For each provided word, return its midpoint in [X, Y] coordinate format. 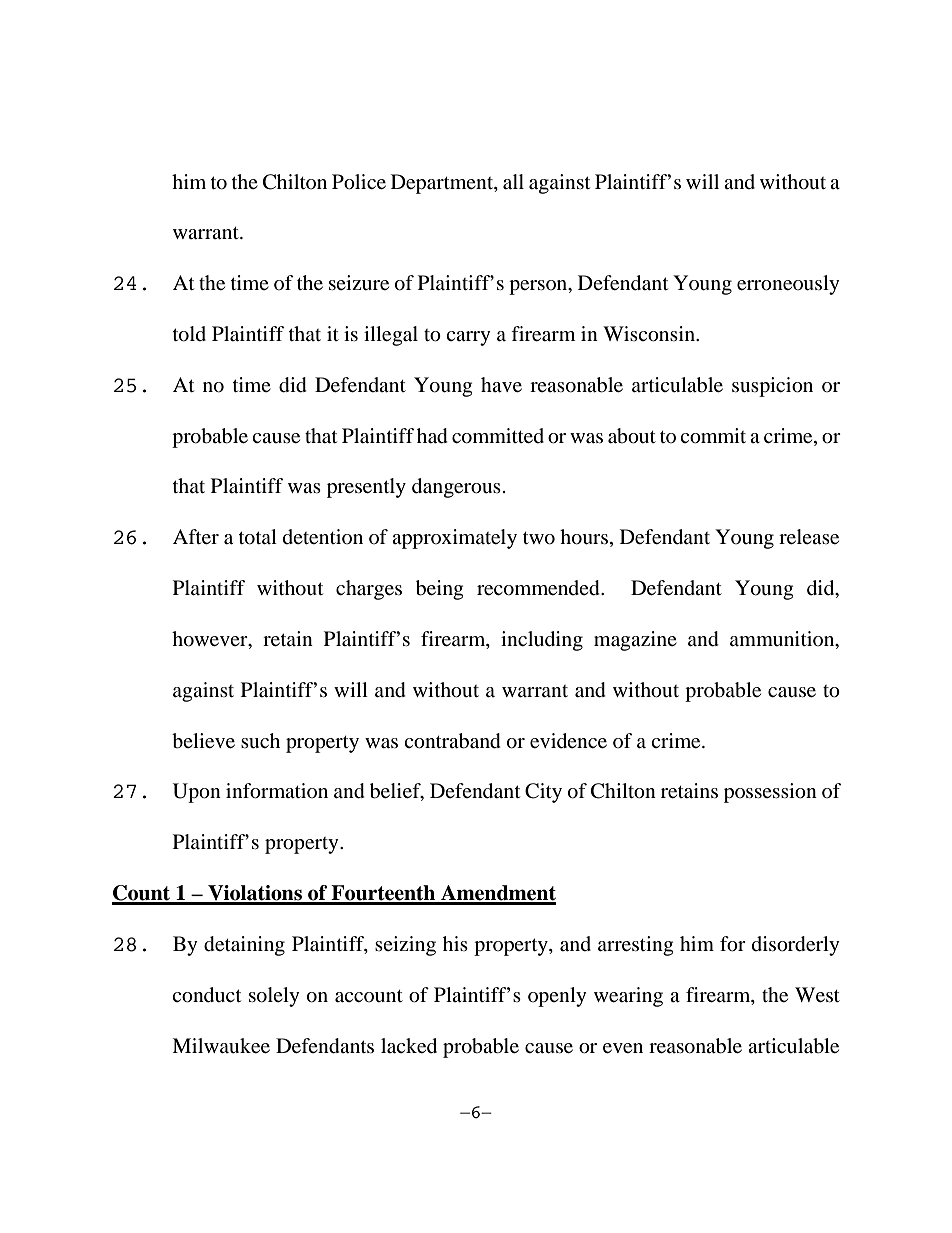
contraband [452, 741]
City [543, 793]
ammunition [783, 640]
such [260, 740]
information [277, 791]
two [539, 538]
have [501, 384]
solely [274, 997]
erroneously [788, 285]
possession [770, 793]
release [809, 536]
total [258, 537]
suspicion [772, 387]
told [189, 334]
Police [359, 182]
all [513, 181]
